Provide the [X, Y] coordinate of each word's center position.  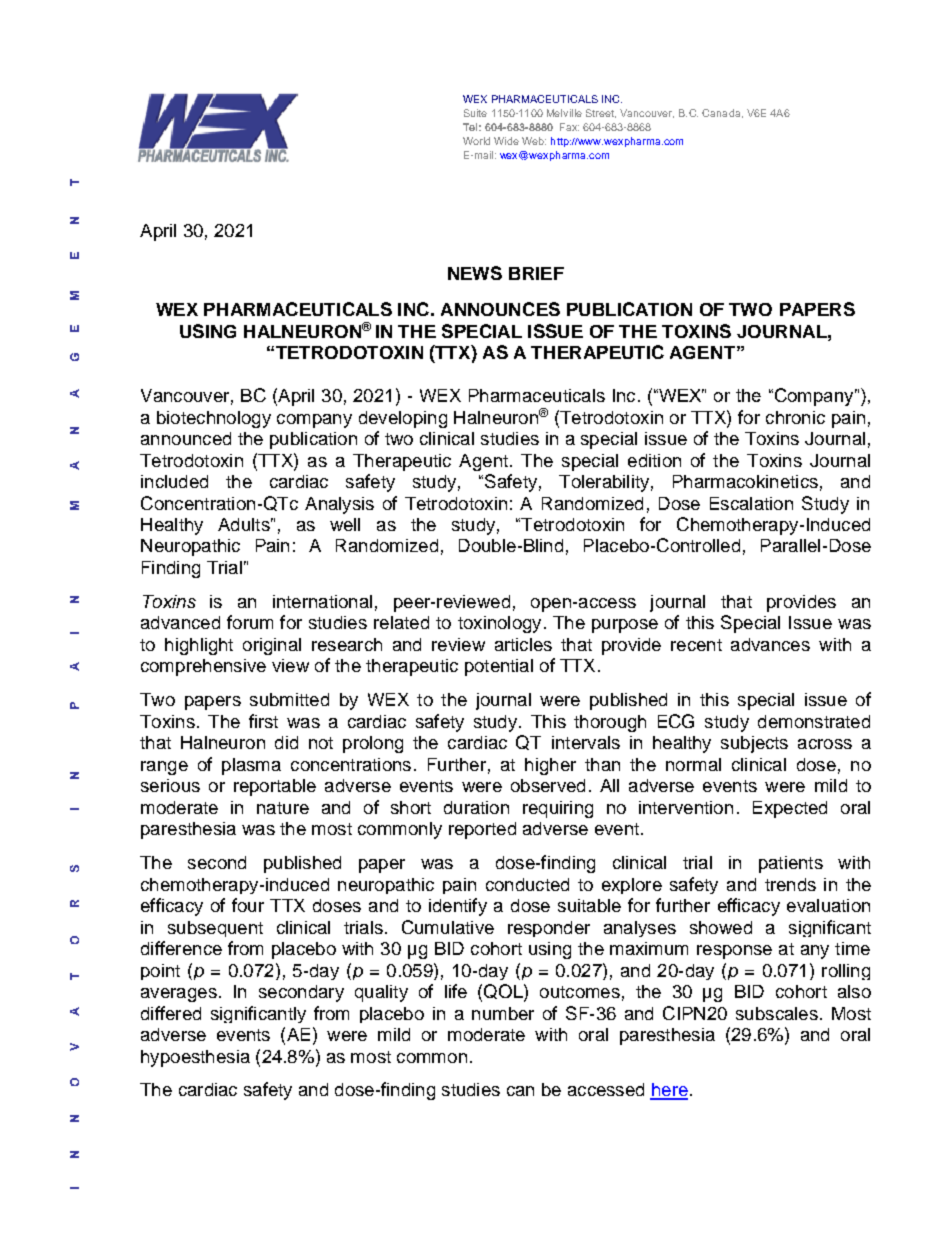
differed [171, 1013]
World [476, 141]
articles [523, 644]
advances [770, 644]
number [503, 1013]
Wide [506, 141]
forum [250, 622]
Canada [722, 113]
